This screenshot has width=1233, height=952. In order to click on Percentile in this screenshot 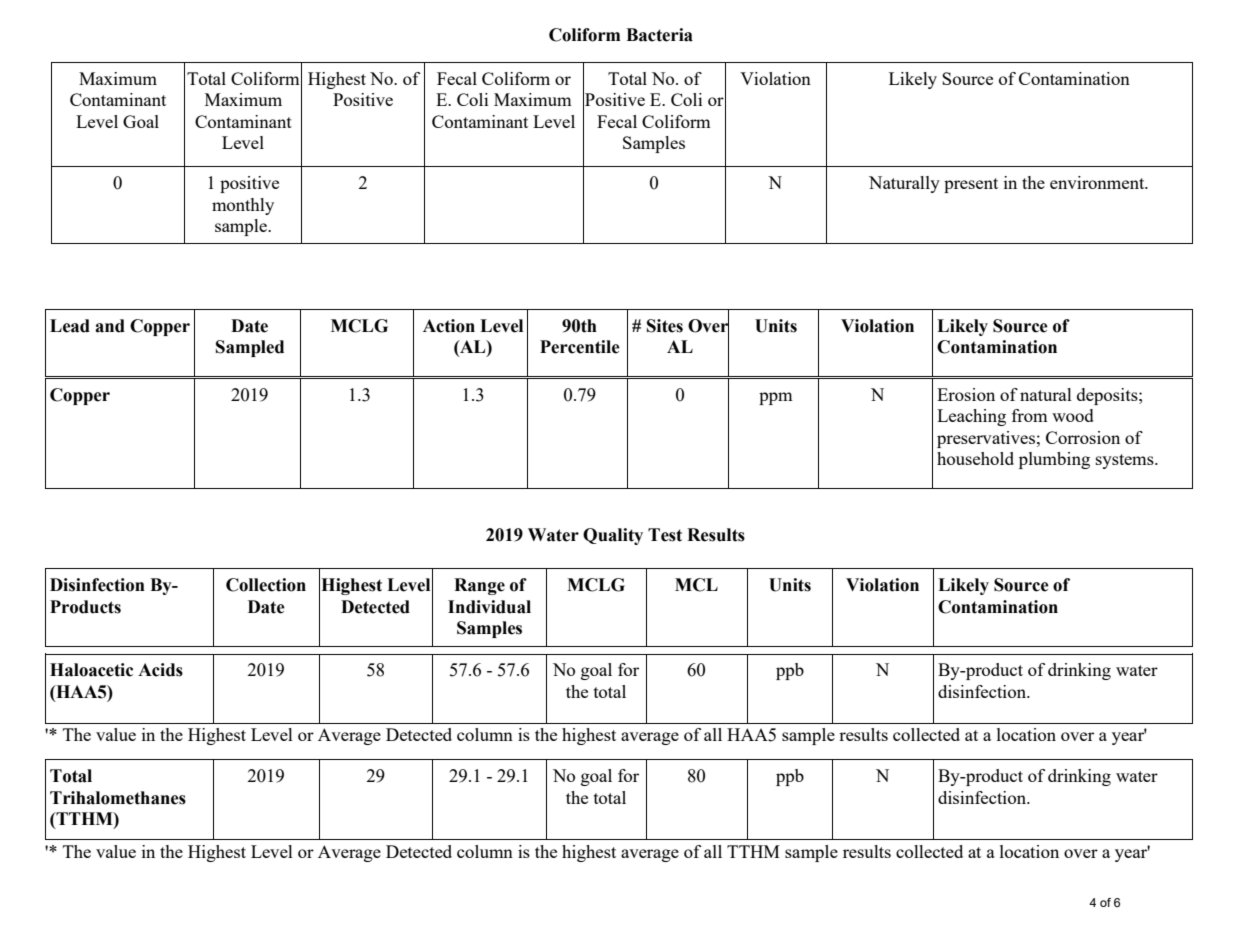, I will do `click(580, 347)`.
